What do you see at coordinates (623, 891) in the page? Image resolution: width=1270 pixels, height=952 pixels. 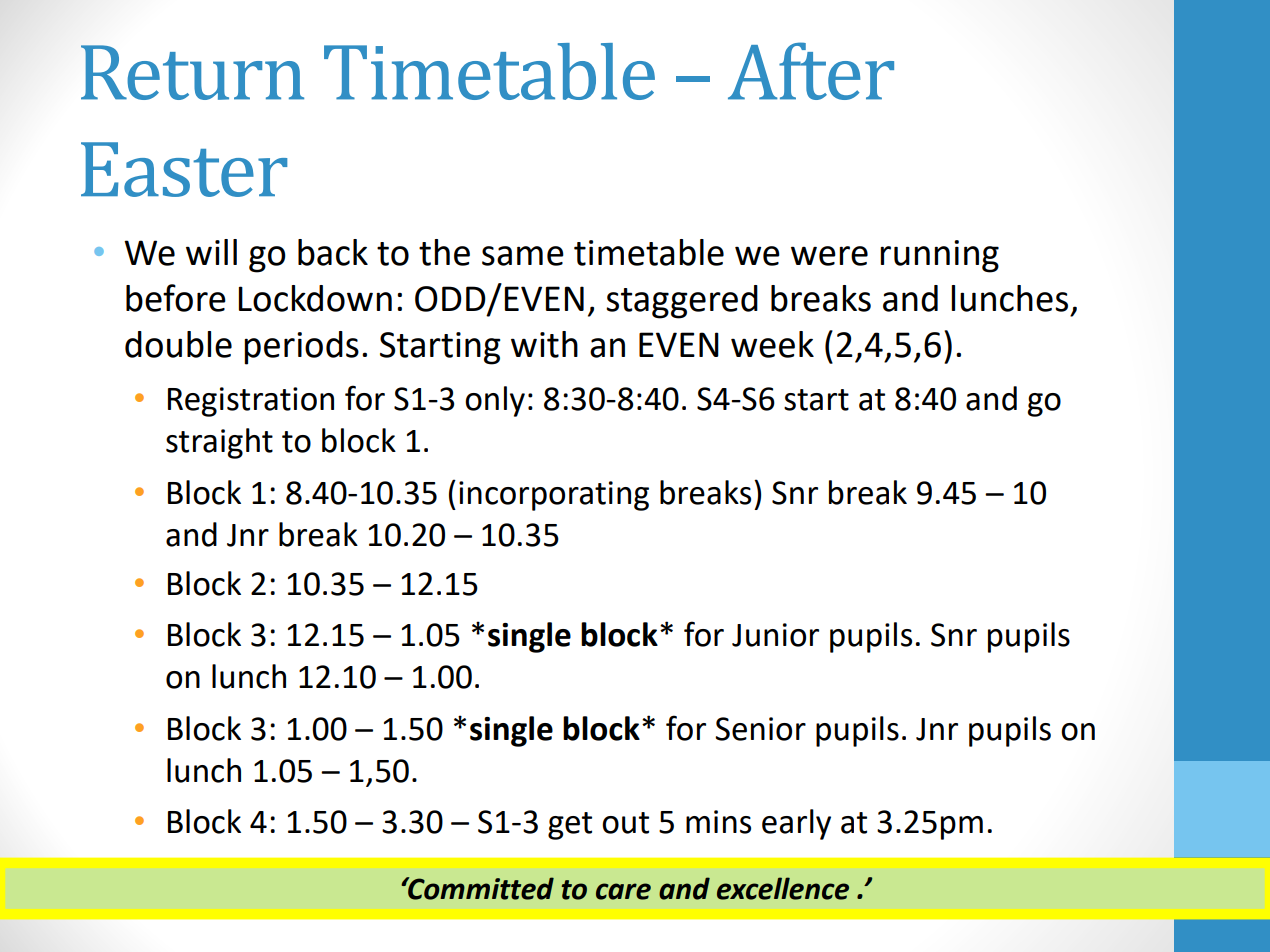 I see `care` at bounding box center [623, 891].
